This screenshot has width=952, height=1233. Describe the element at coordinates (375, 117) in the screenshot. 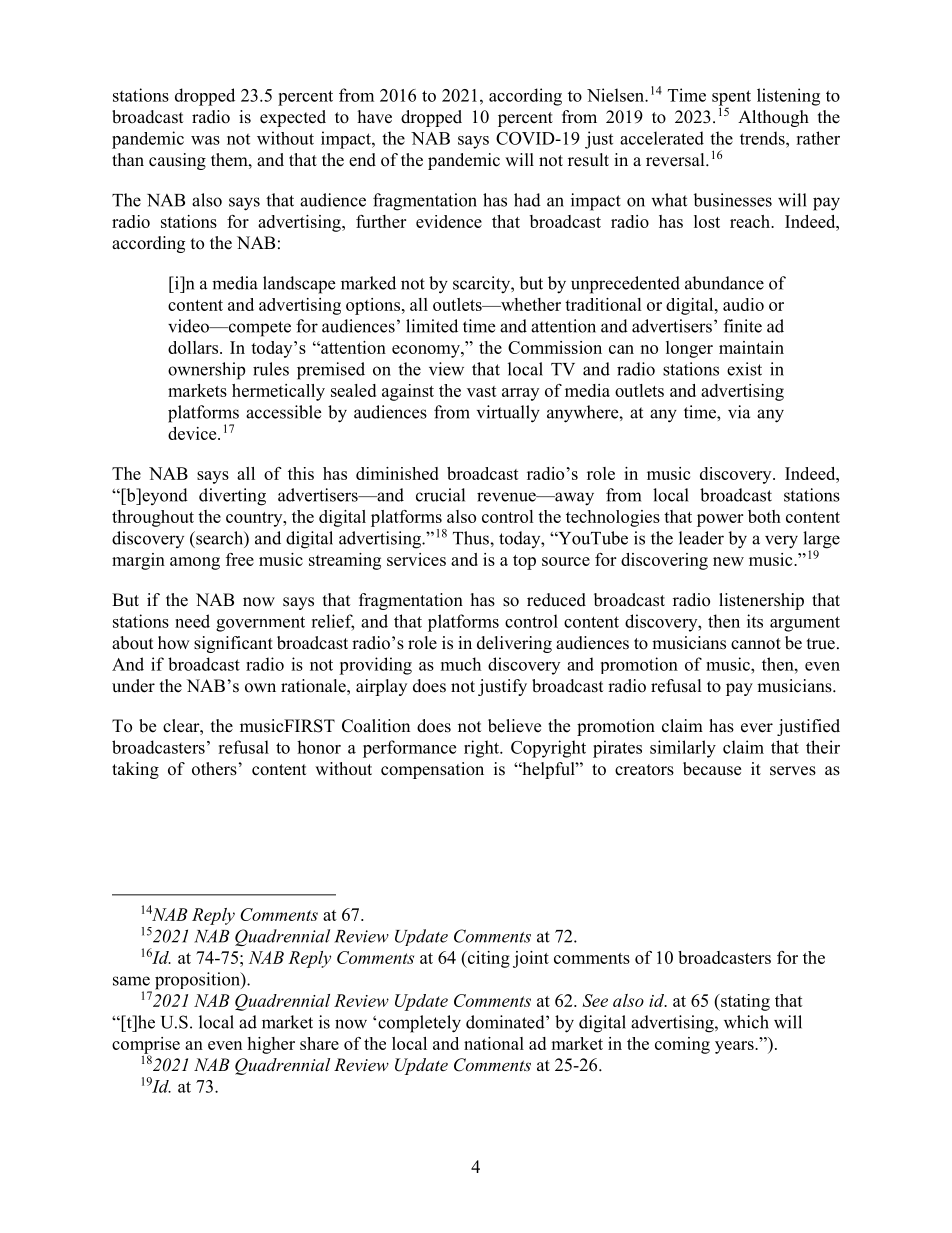

I see `have` at that location.
